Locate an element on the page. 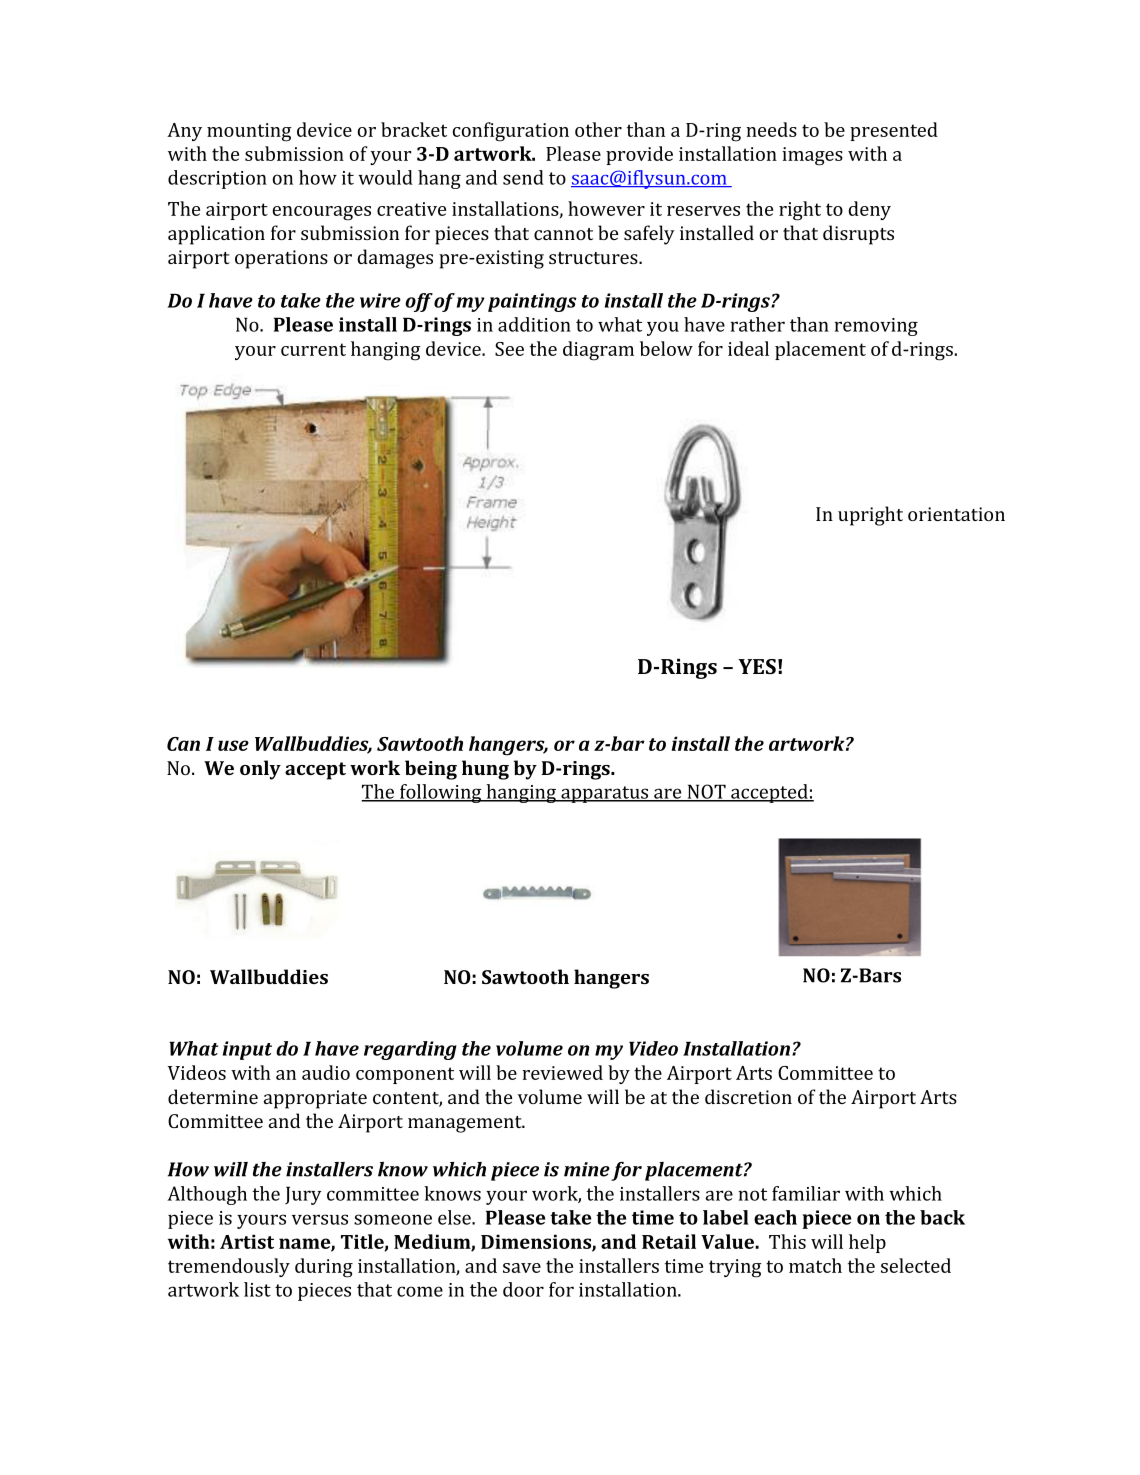  diagram is located at coordinates (598, 351).
